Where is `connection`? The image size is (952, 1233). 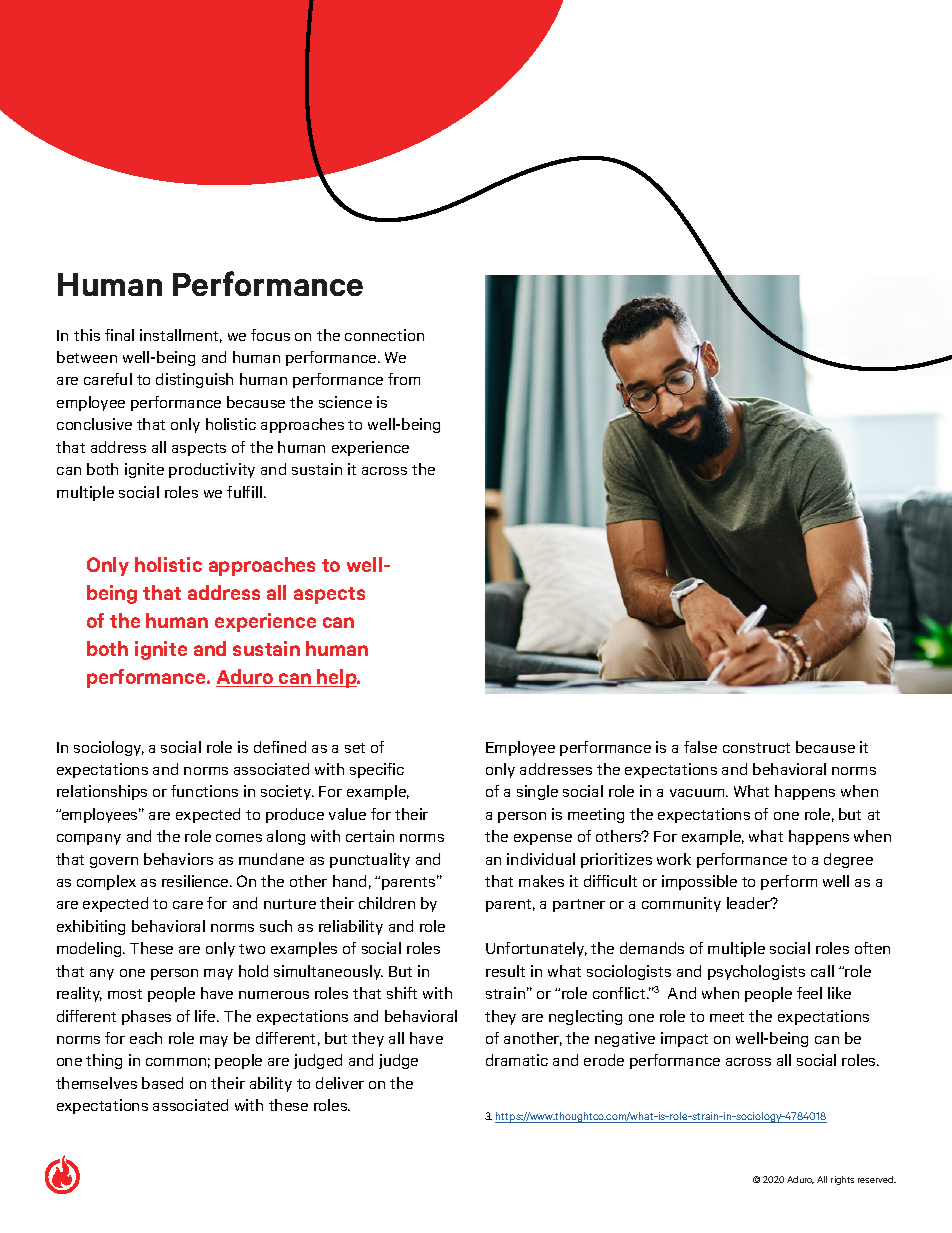 connection is located at coordinates (384, 335).
